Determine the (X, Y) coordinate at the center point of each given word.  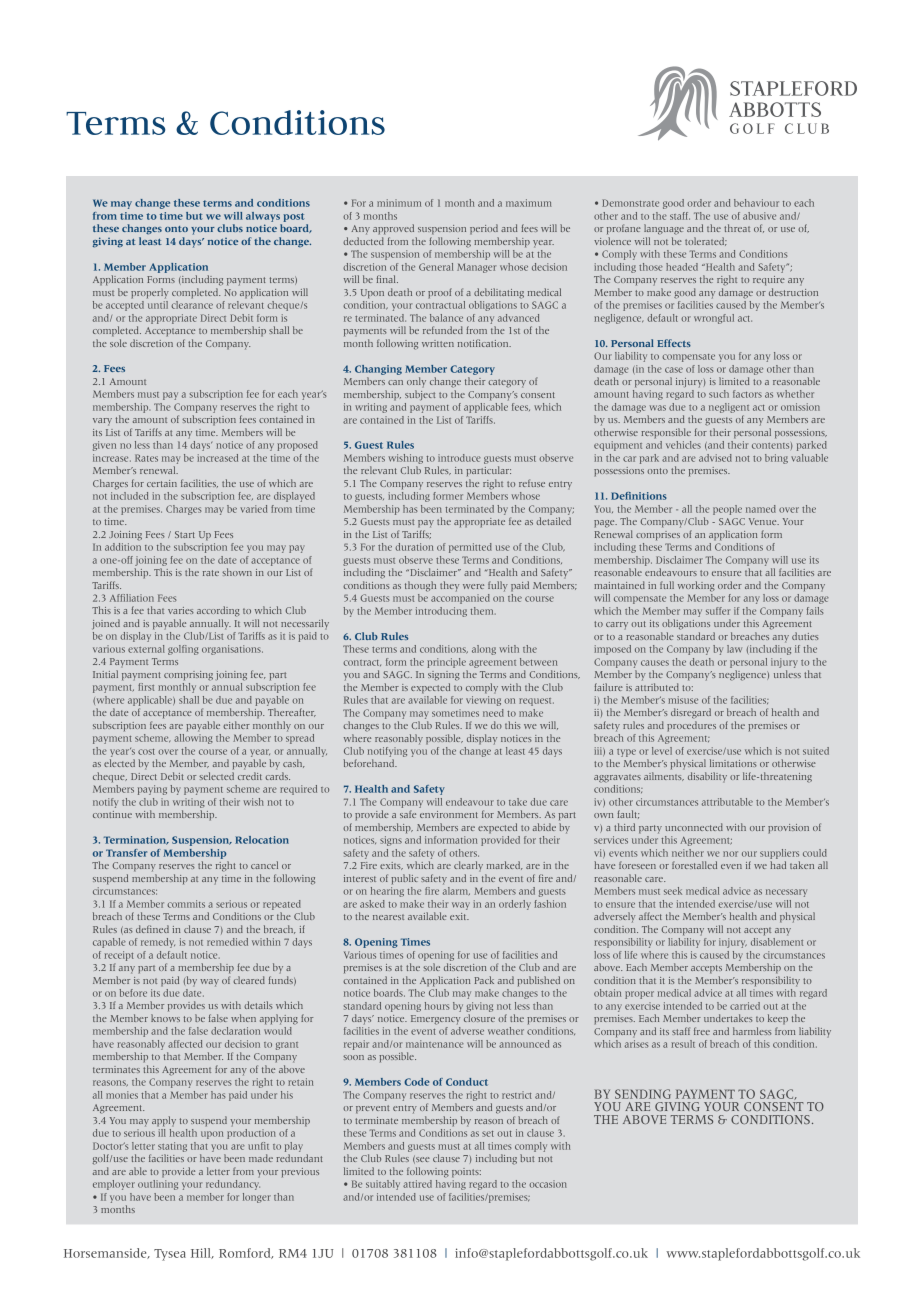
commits (186, 904)
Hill (202, 1253)
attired (417, 1184)
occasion (548, 1184)
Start (185, 534)
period (484, 229)
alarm (456, 891)
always (263, 217)
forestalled (694, 865)
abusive (759, 216)
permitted (470, 548)
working (696, 586)
